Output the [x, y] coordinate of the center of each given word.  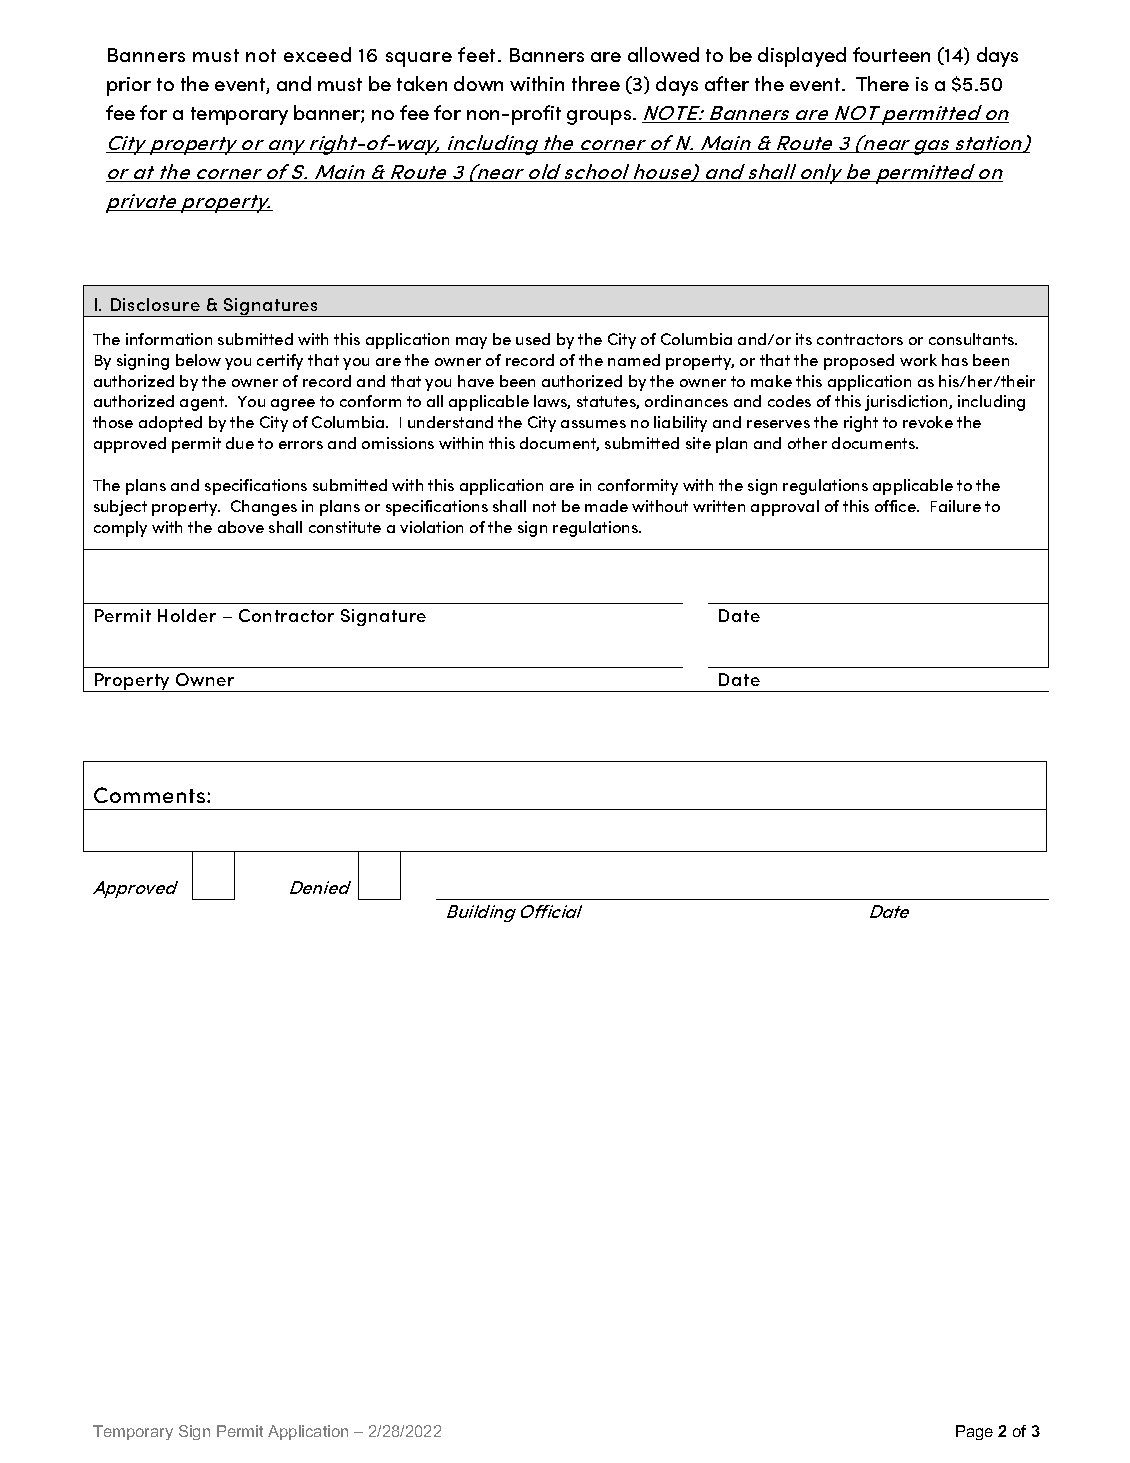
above [241, 527]
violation [431, 527]
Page [974, 1432]
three [596, 83]
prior [129, 86]
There [882, 83]
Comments [151, 795]
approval [785, 508]
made [606, 506]
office [896, 506]
